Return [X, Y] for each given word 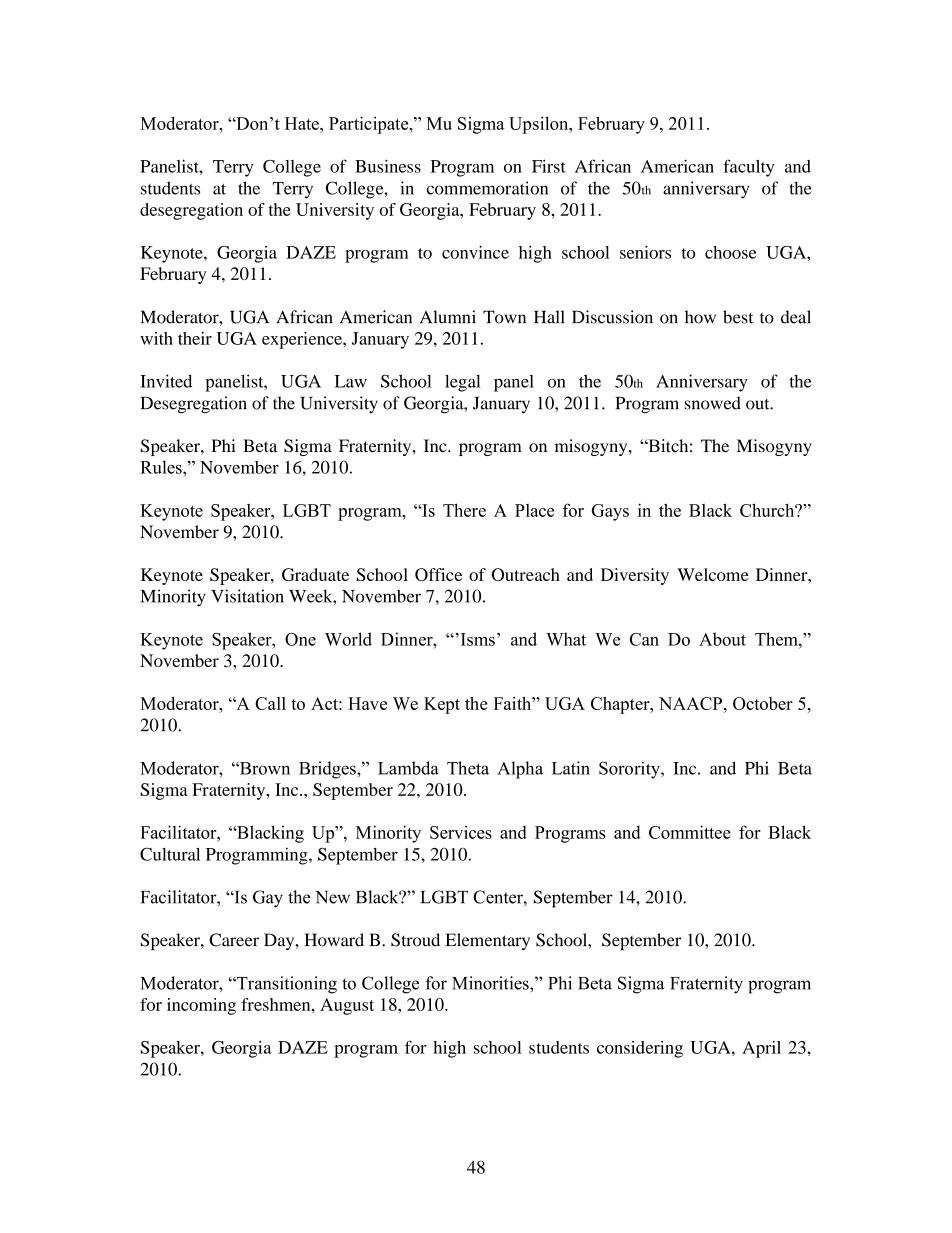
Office [438, 574]
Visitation [247, 596]
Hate [303, 123]
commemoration [487, 188]
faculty [748, 168]
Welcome [713, 574]
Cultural [170, 854]
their [195, 338]
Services [461, 832]
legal [463, 383]
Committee [690, 832]
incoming [201, 1006]
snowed [712, 403]
